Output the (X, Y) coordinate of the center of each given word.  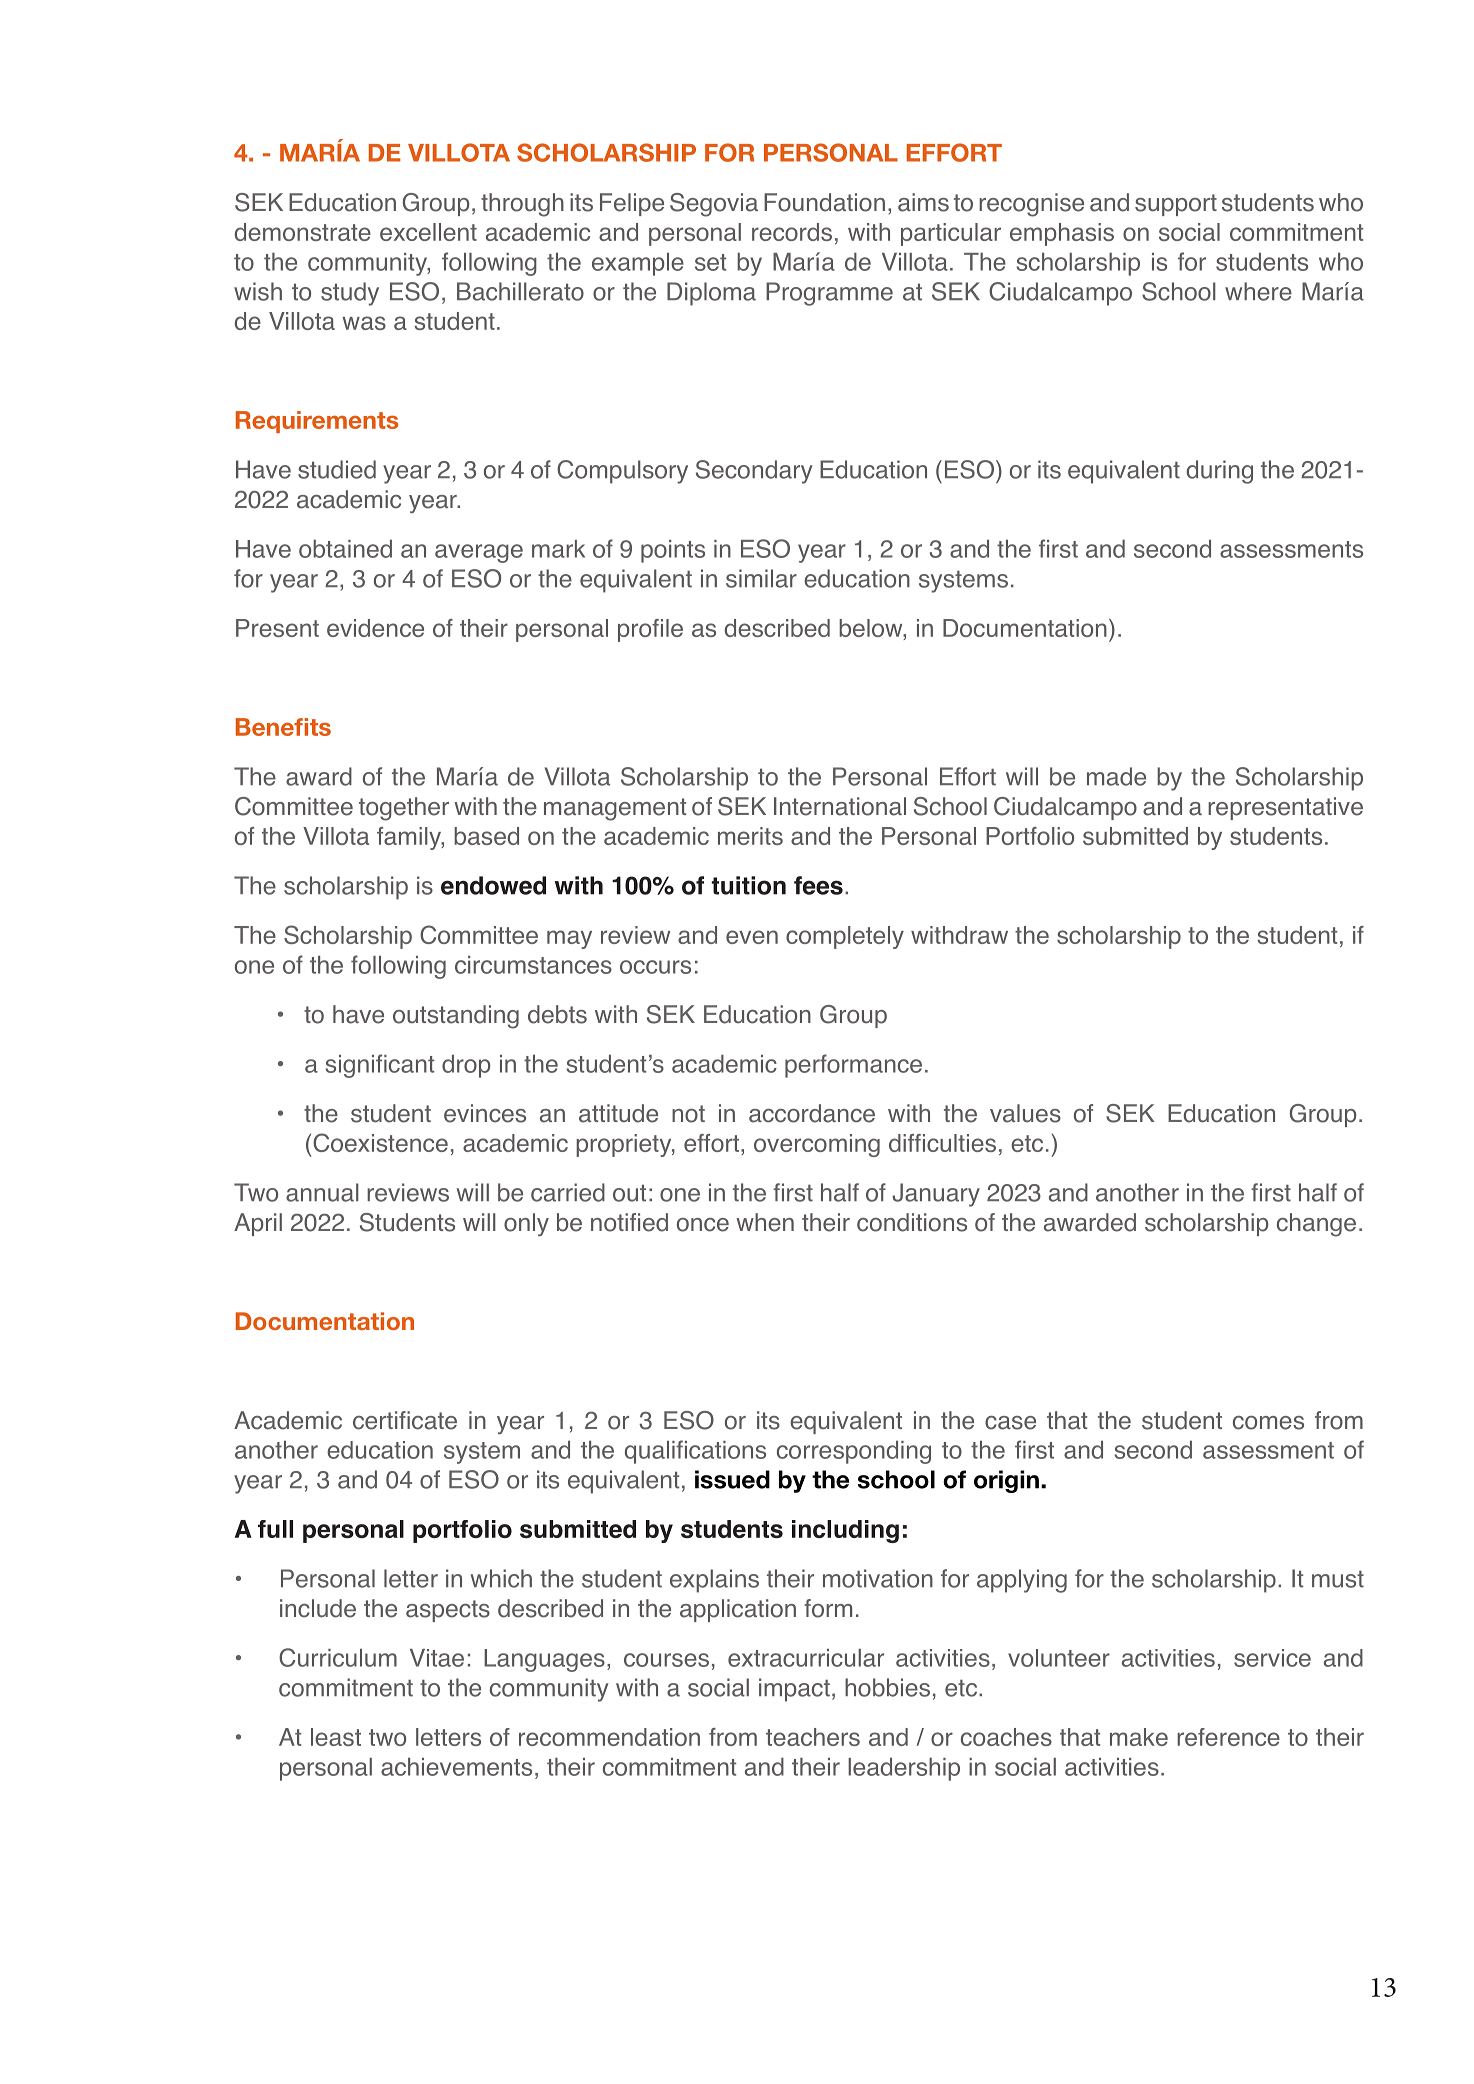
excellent (428, 232)
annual (322, 1192)
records (792, 232)
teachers (813, 1737)
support (1176, 205)
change (1316, 1225)
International (840, 806)
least (336, 1737)
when (765, 1222)
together (404, 809)
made (1116, 776)
